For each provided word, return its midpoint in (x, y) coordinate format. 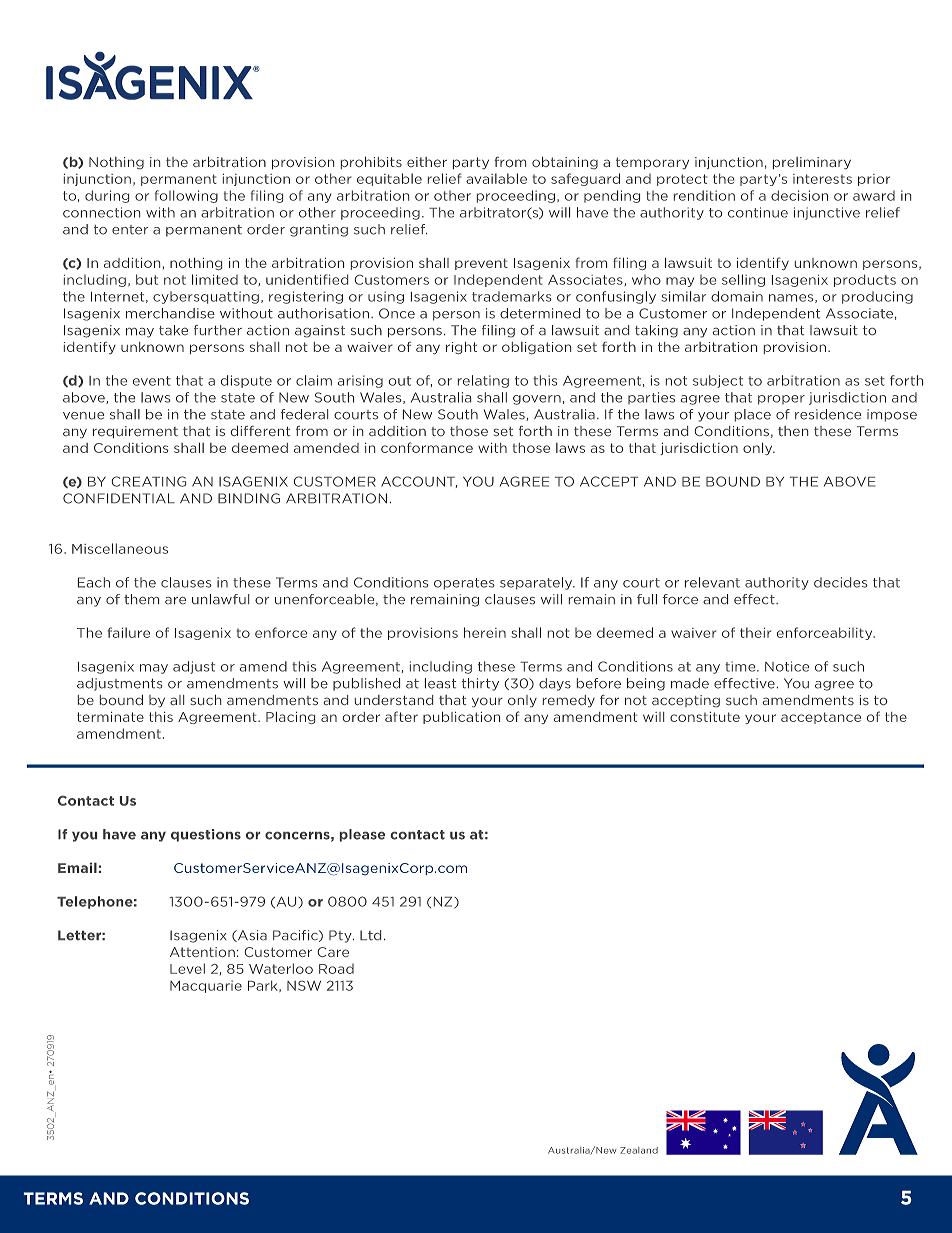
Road (336, 969)
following (186, 196)
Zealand (639, 1150)
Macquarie (206, 986)
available (496, 178)
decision (799, 195)
